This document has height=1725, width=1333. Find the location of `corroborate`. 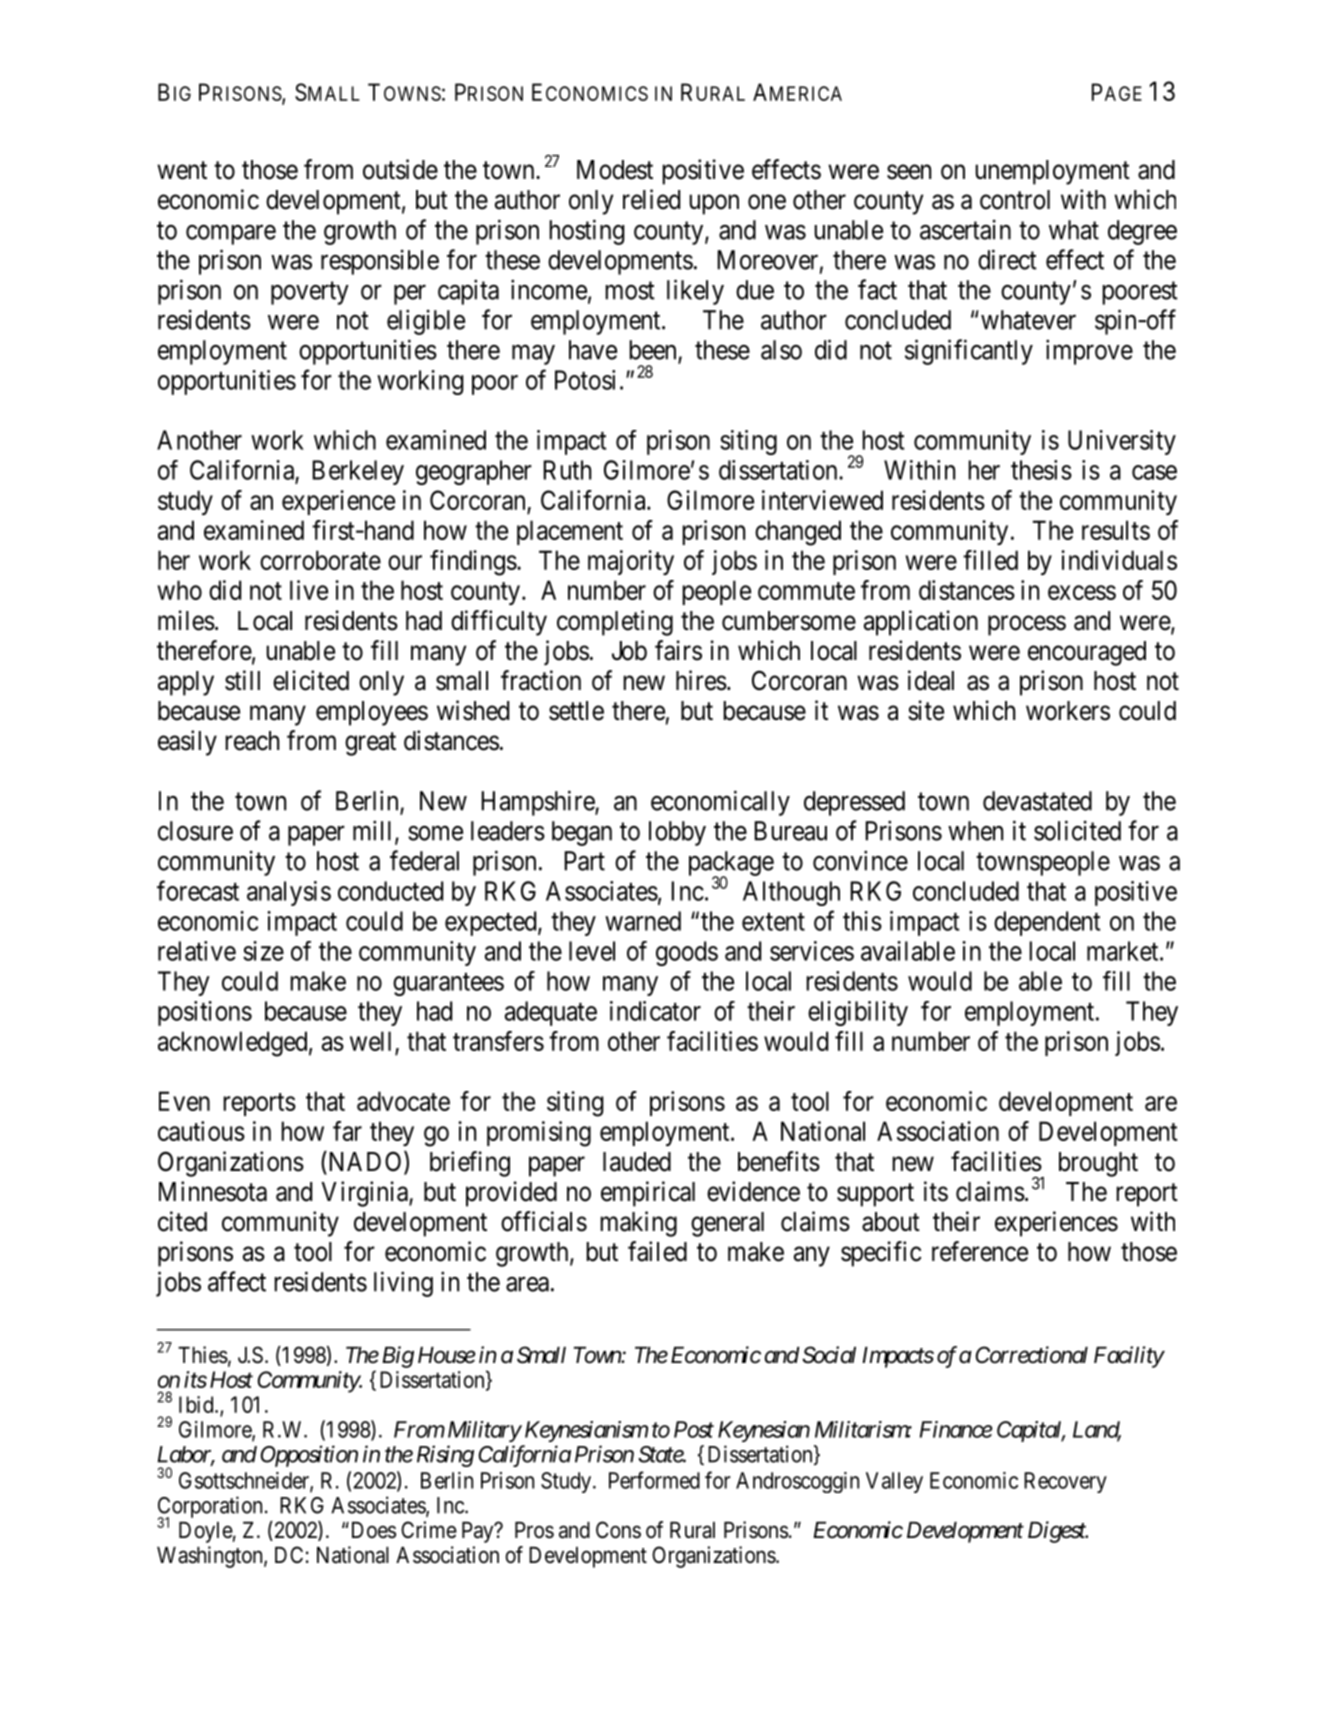

corroborate is located at coordinates (320, 560).
